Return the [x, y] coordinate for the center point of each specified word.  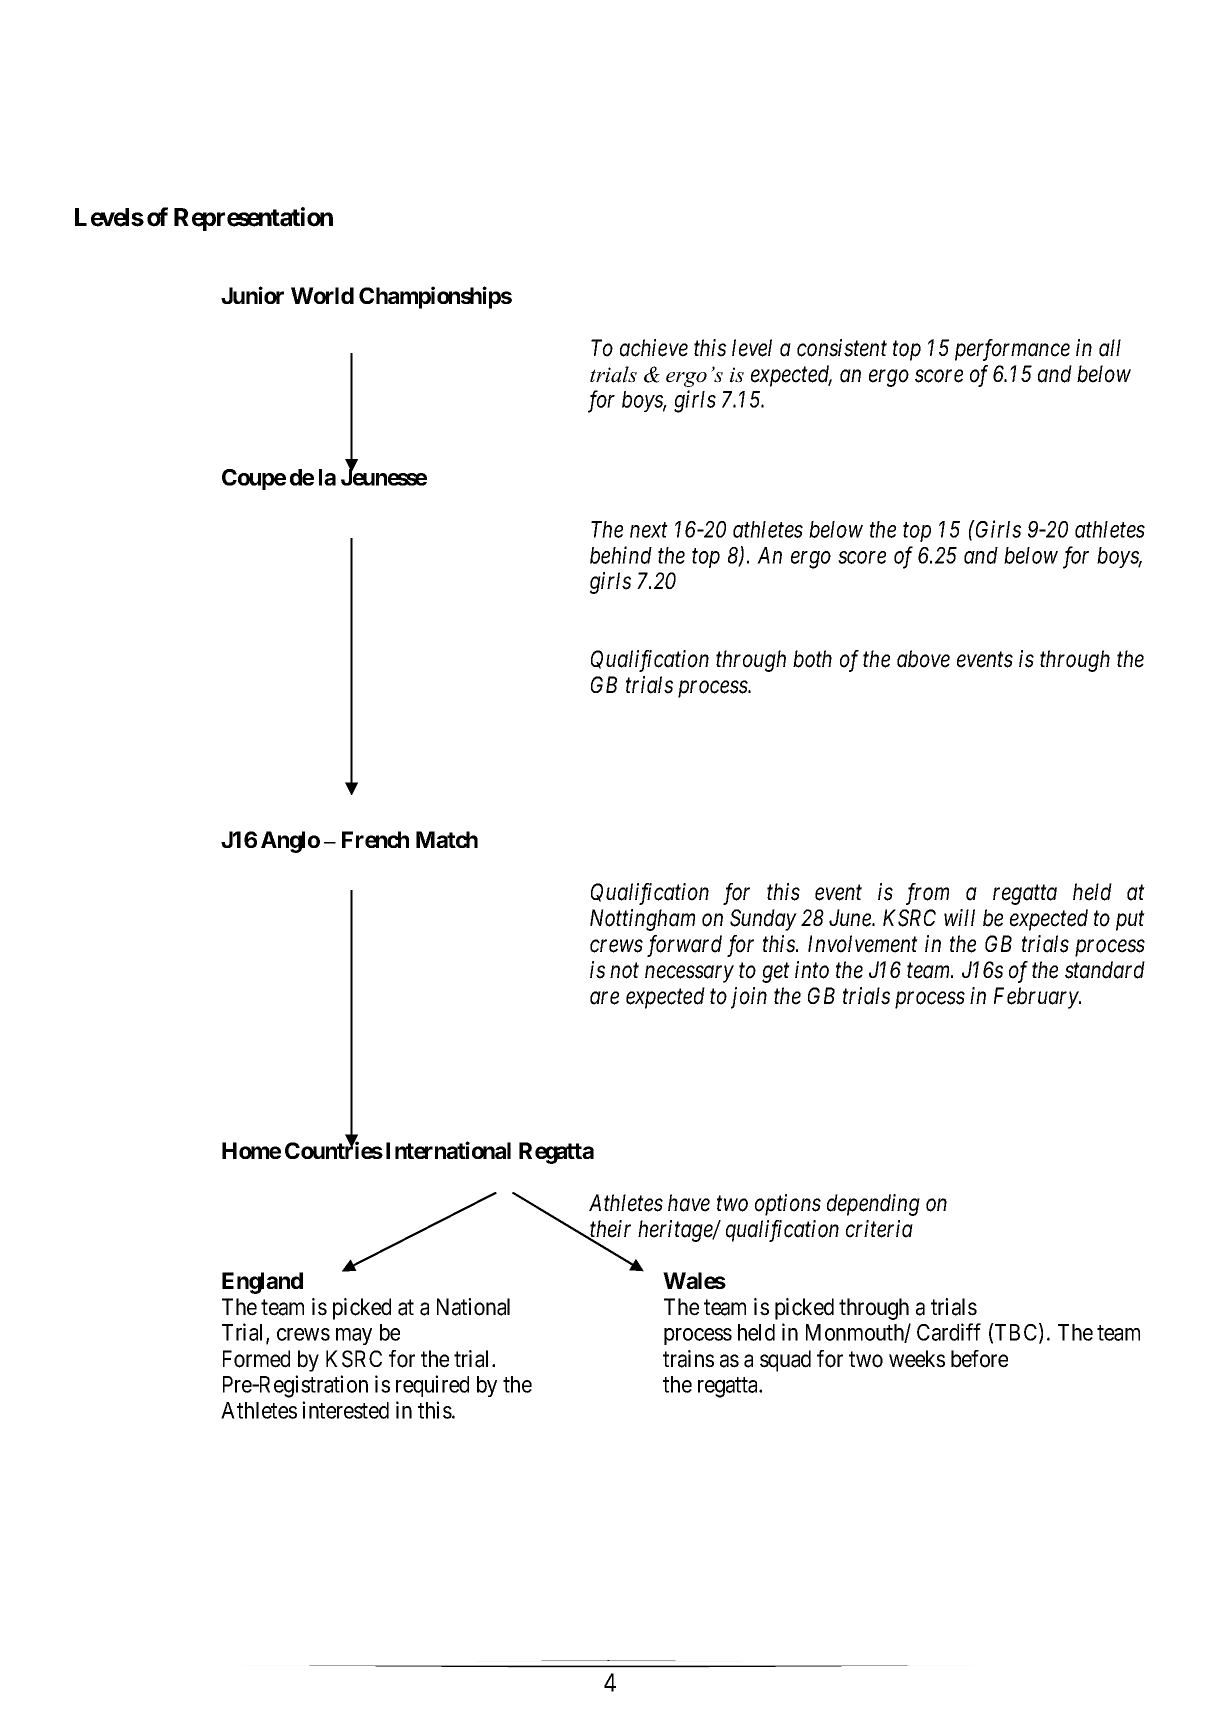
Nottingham [642, 920]
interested [345, 1410]
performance [1012, 350]
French [375, 839]
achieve [654, 348]
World [322, 295]
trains [688, 1359]
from [927, 894]
